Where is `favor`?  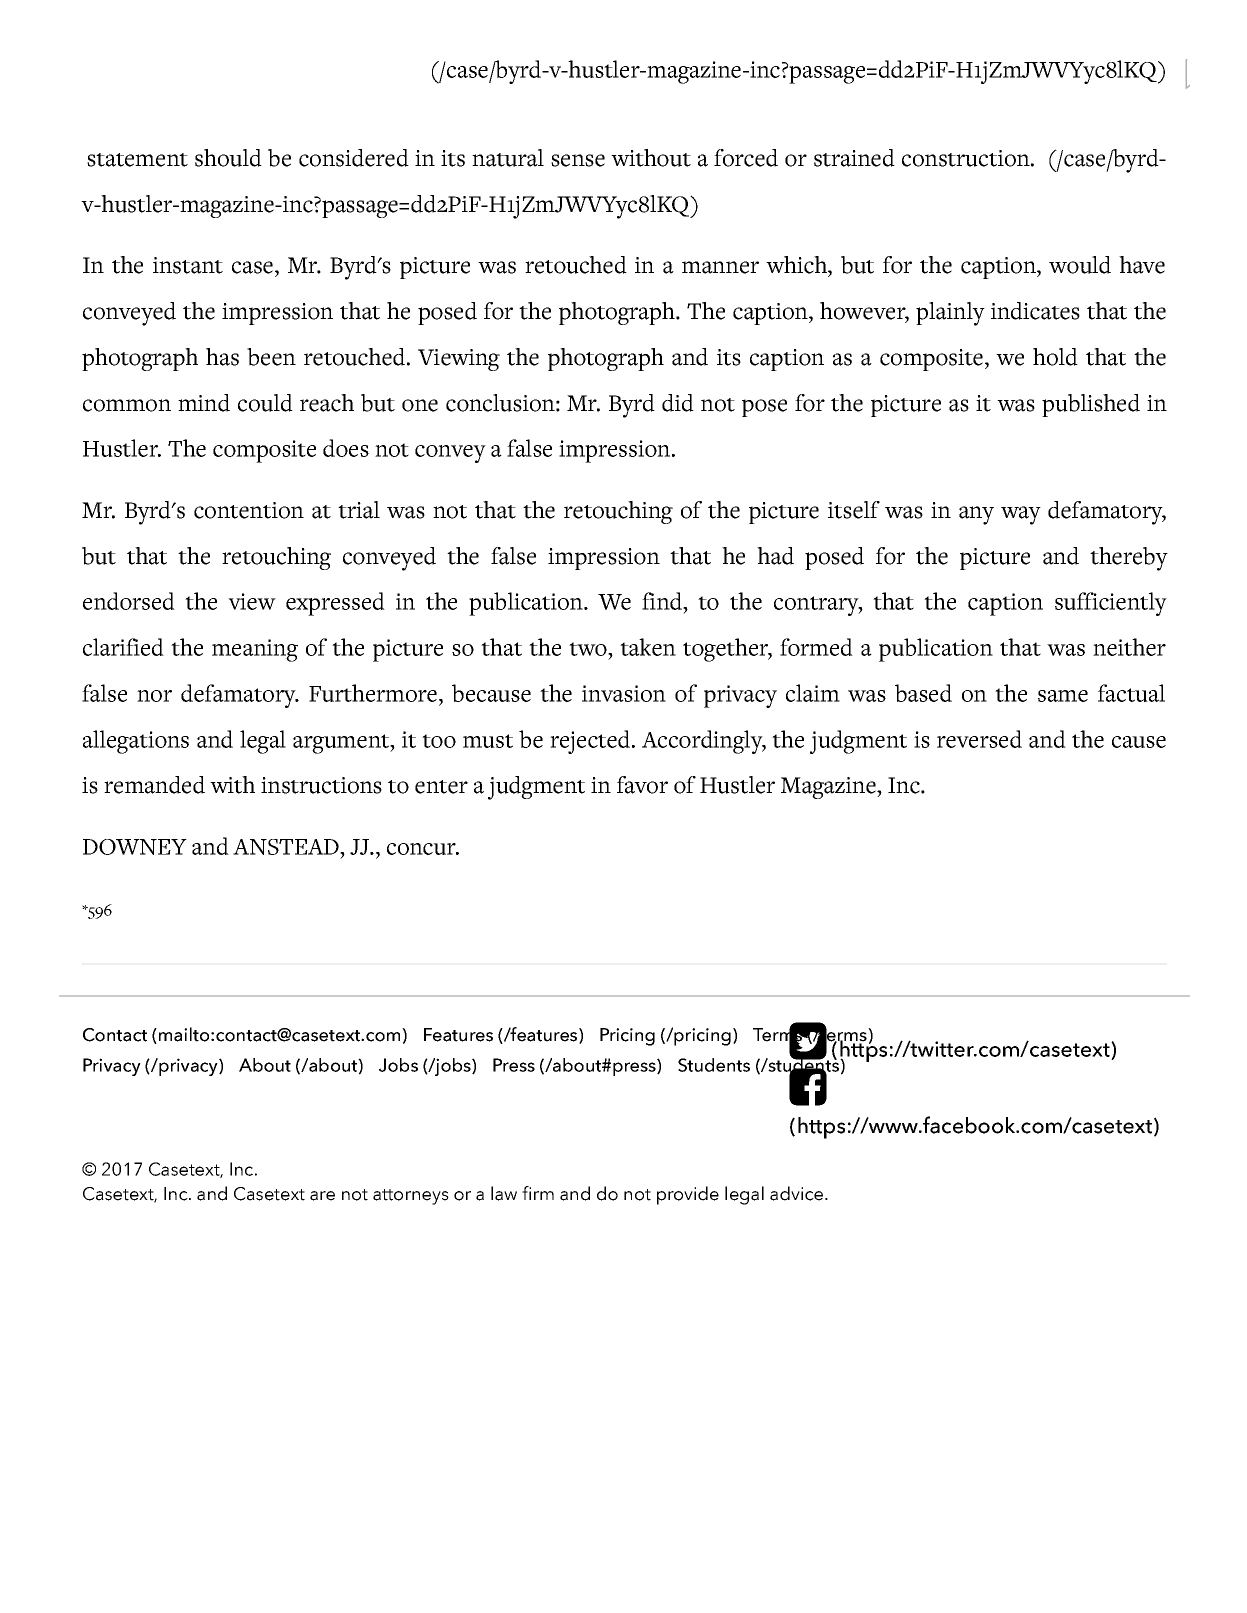 favor is located at coordinates (642, 785).
